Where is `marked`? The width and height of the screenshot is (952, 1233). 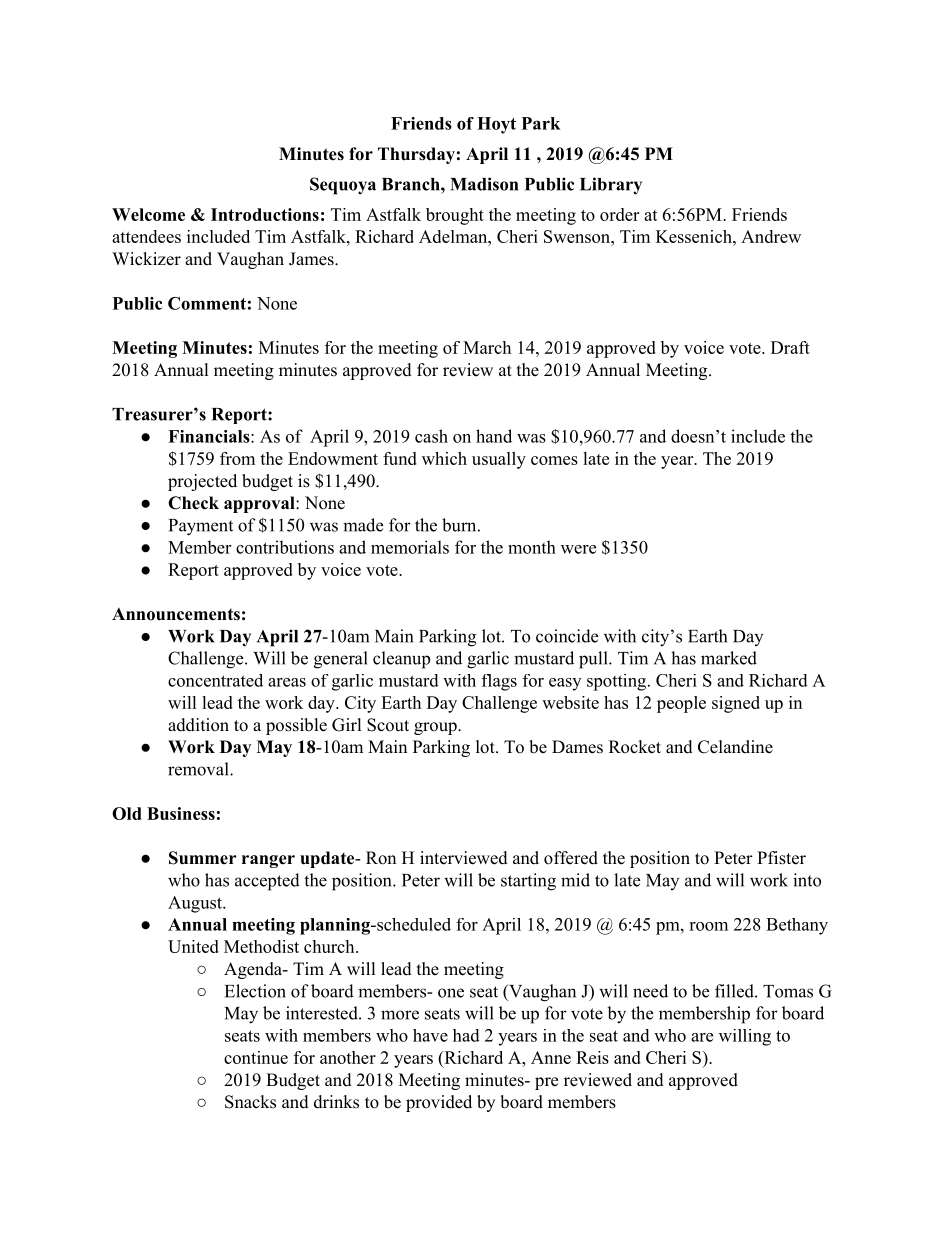 marked is located at coordinates (729, 658).
